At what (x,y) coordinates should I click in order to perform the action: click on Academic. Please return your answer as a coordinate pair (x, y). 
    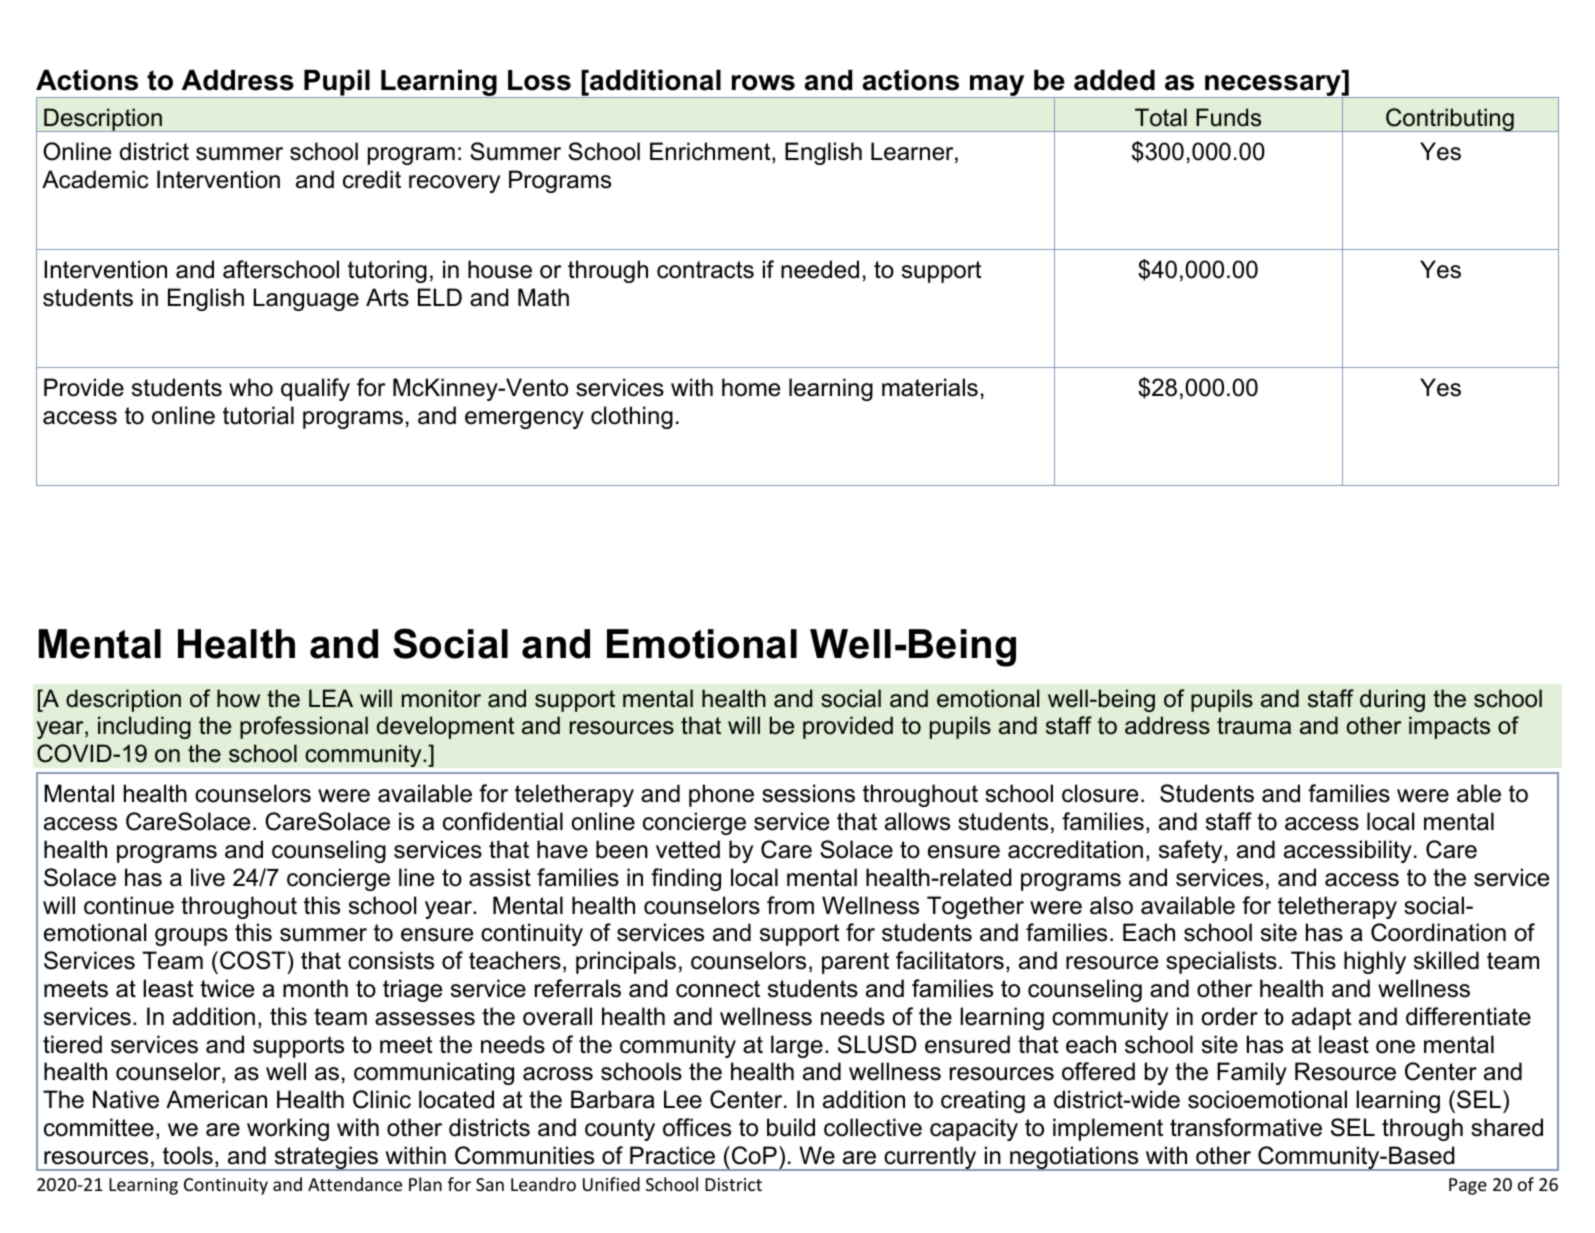
    Looking at the image, I should click on (95, 179).
